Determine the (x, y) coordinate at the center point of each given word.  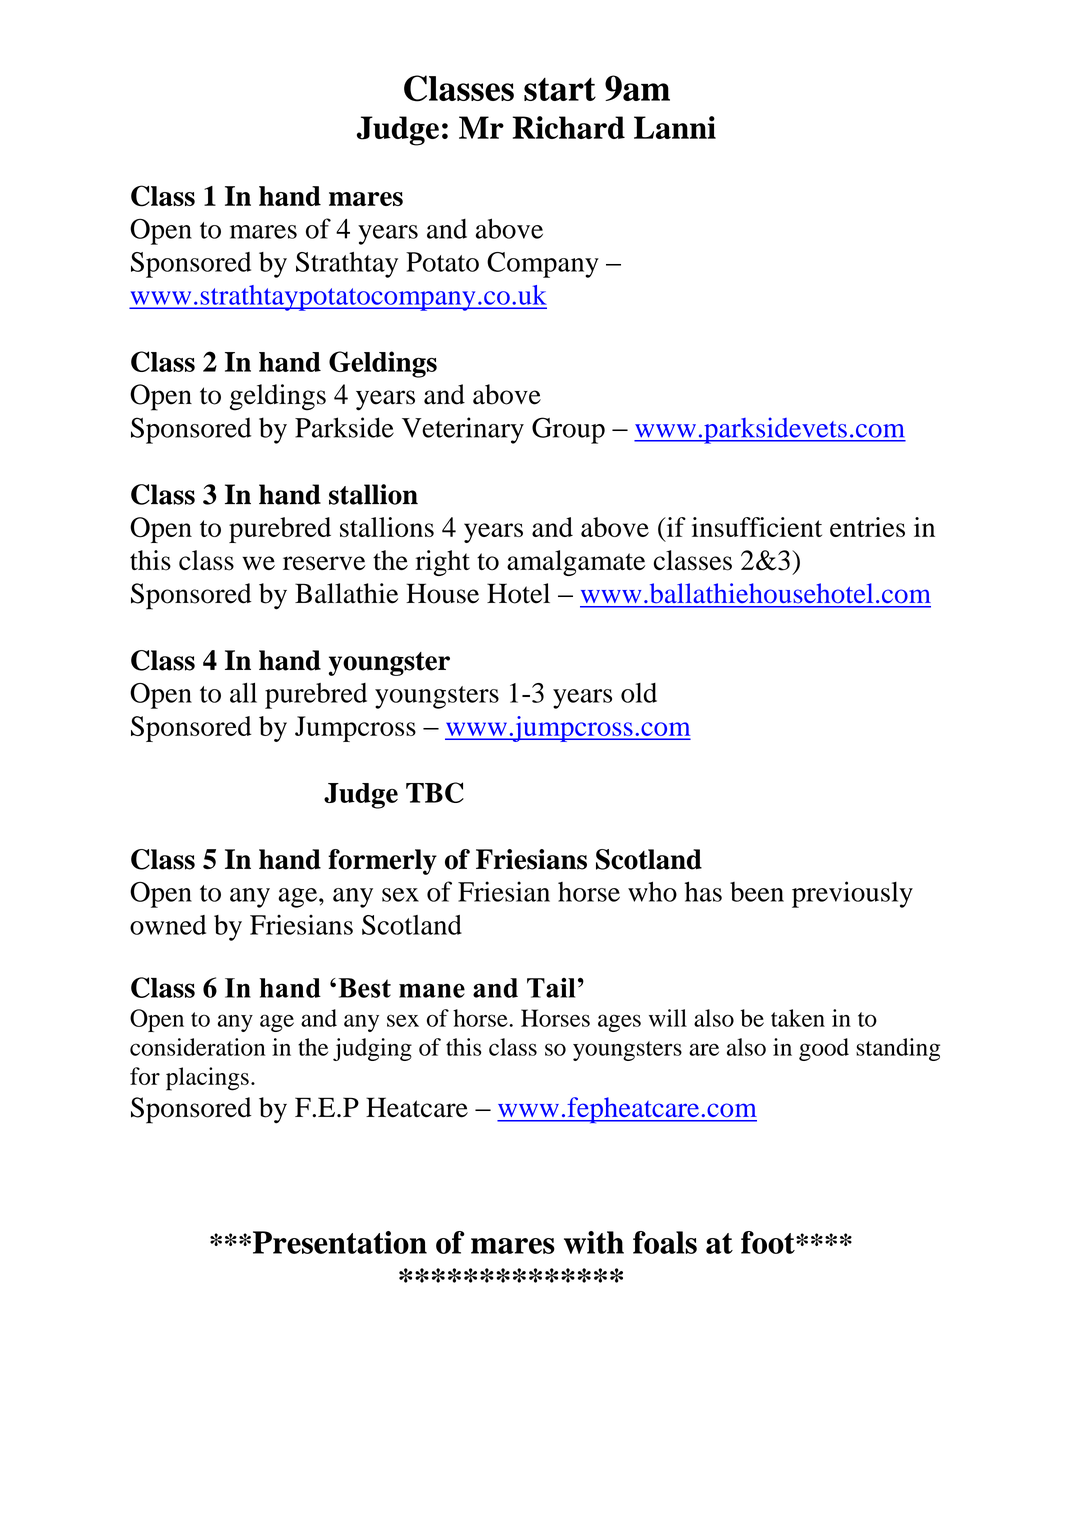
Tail (551, 988)
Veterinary (463, 430)
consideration (197, 1047)
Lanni (675, 127)
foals (665, 1242)
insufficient (757, 527)
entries (867, 527)
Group (568, 430)
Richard (568, 127)
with (594, 1242)
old (639, 693)
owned (168, 925)
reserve (324, 563)
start (560, 89)
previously (852, 894)
